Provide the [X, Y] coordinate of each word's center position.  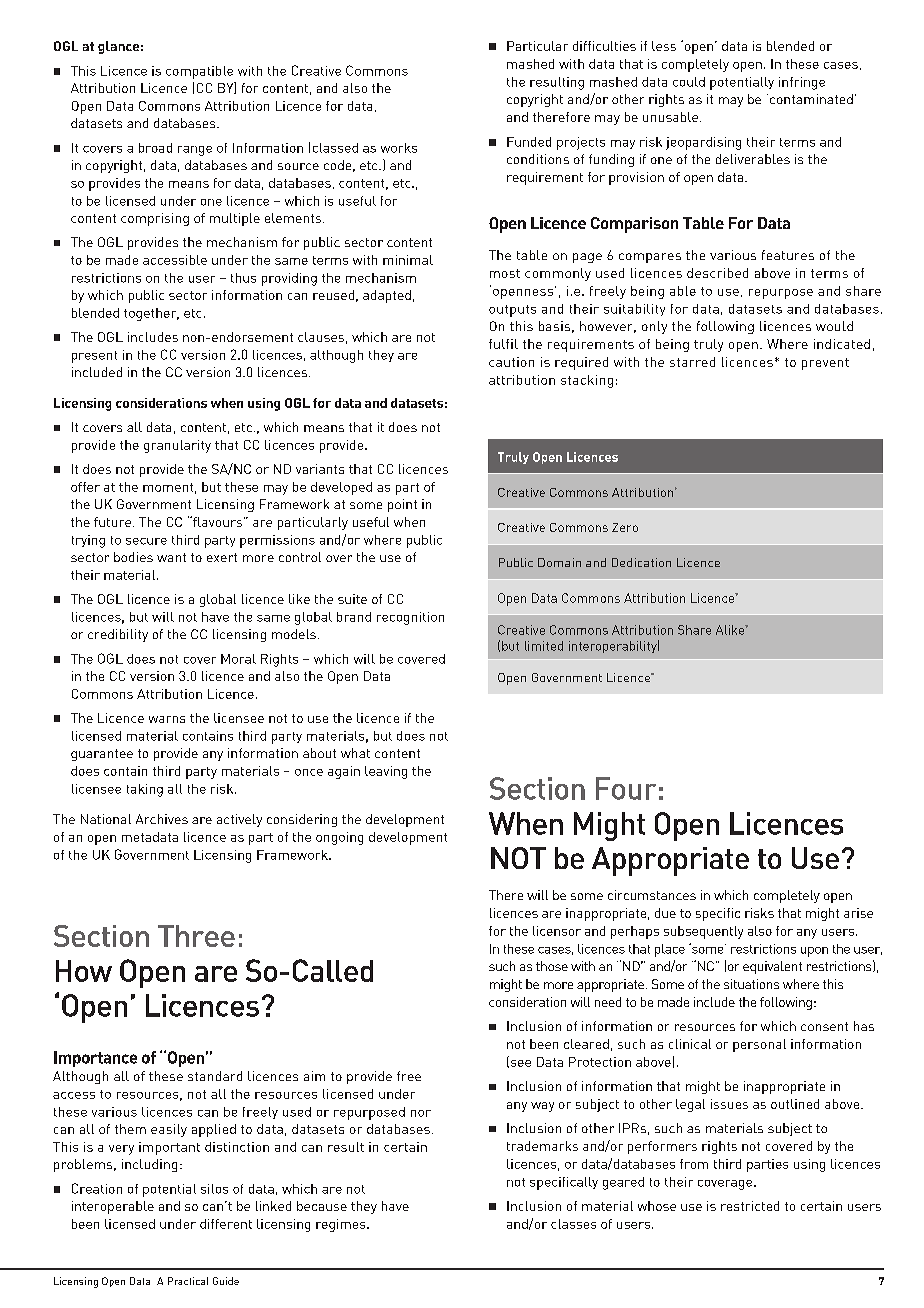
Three [196, 936]
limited [544, 646]
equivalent [772, 967]
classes [573, 1224]
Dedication [641, 562]
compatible [199, 72]
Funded [529, 142]
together [151, 314]
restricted [750, 1206]
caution [511, 362]
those [552, 966]
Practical [188, 1281]
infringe [802, 83]
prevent [825, 364]
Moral [238, 659]
